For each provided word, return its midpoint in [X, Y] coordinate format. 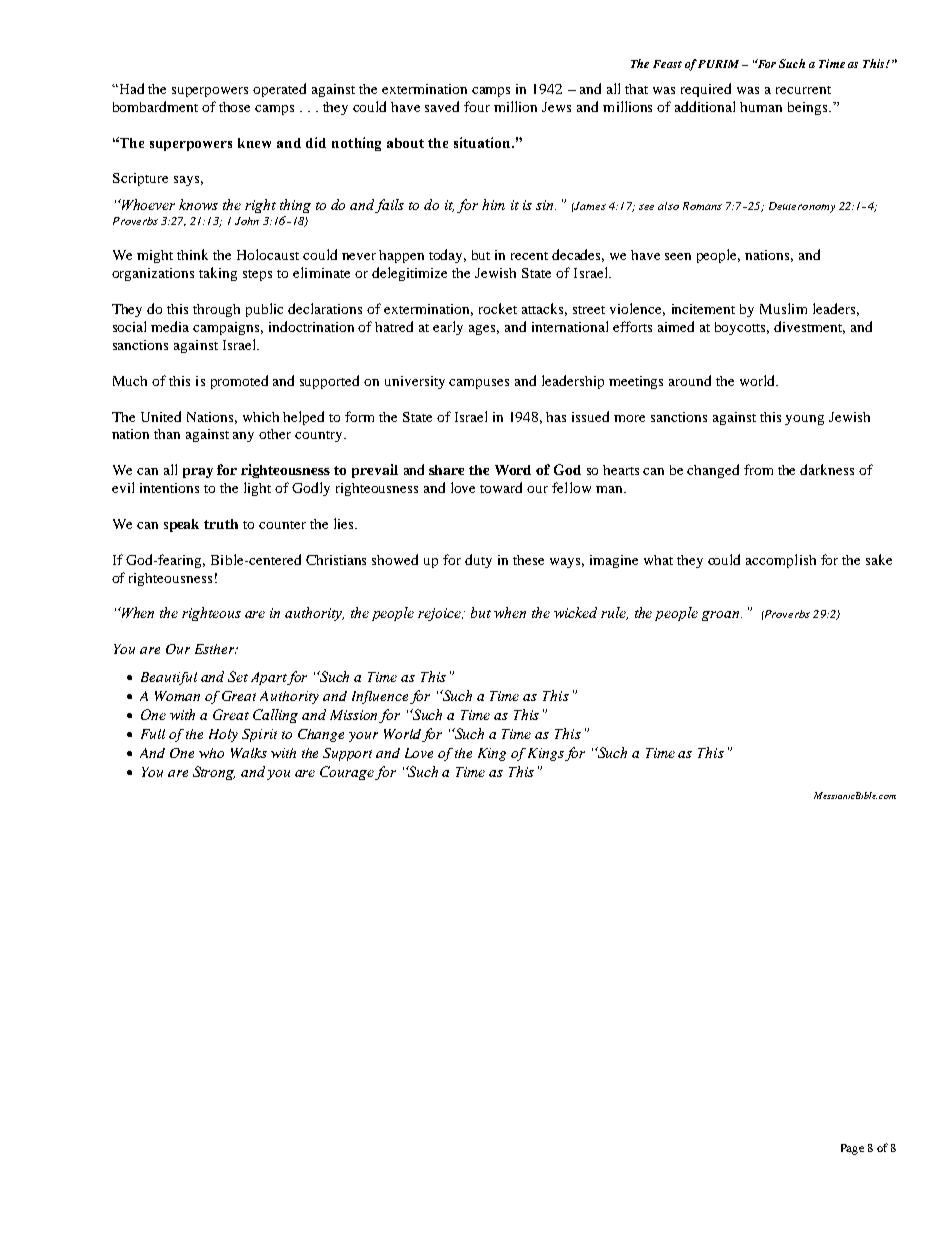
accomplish [781, 561]
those [234, 107]
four [477, 106]
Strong [214, 773]
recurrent [803, 90]
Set [238, 676]
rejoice [440, 614]
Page [852, 1149]
